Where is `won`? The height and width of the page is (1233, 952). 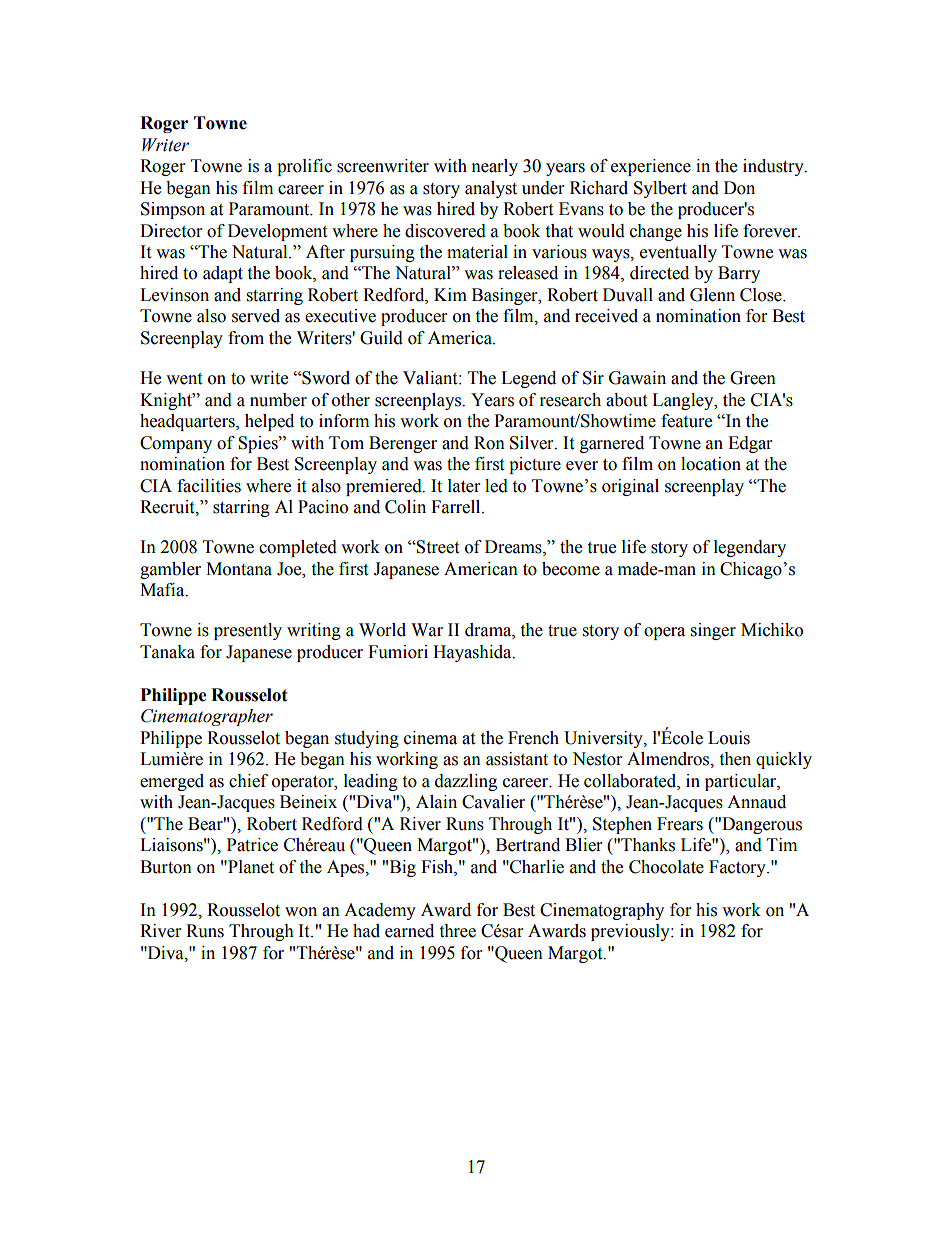
won is located at coordinates (301, 912).
